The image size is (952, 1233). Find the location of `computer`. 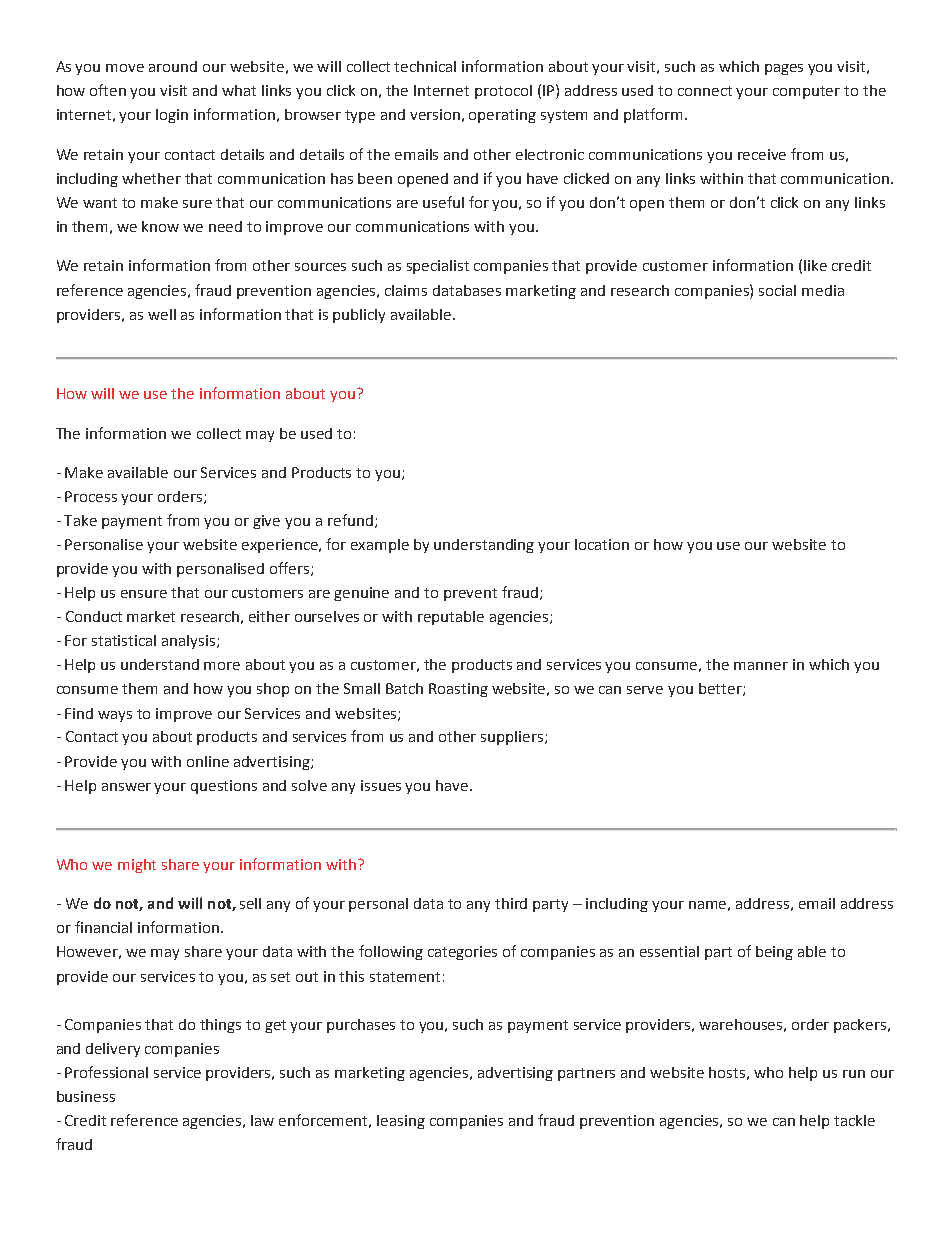

computer is located at coordinates (806, 92).
